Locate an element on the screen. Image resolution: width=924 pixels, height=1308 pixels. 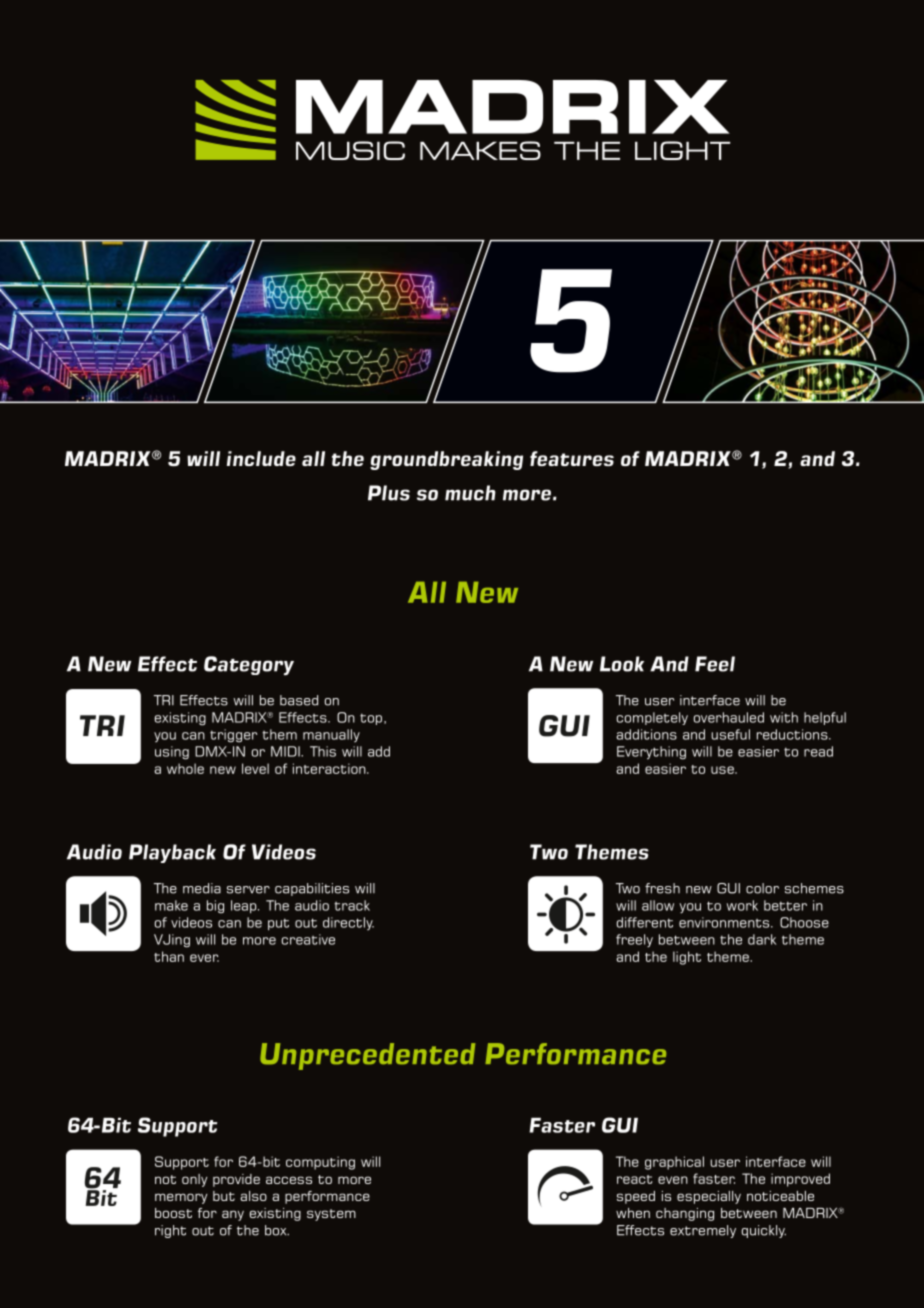
freely is located at coordinates (634, 941).
